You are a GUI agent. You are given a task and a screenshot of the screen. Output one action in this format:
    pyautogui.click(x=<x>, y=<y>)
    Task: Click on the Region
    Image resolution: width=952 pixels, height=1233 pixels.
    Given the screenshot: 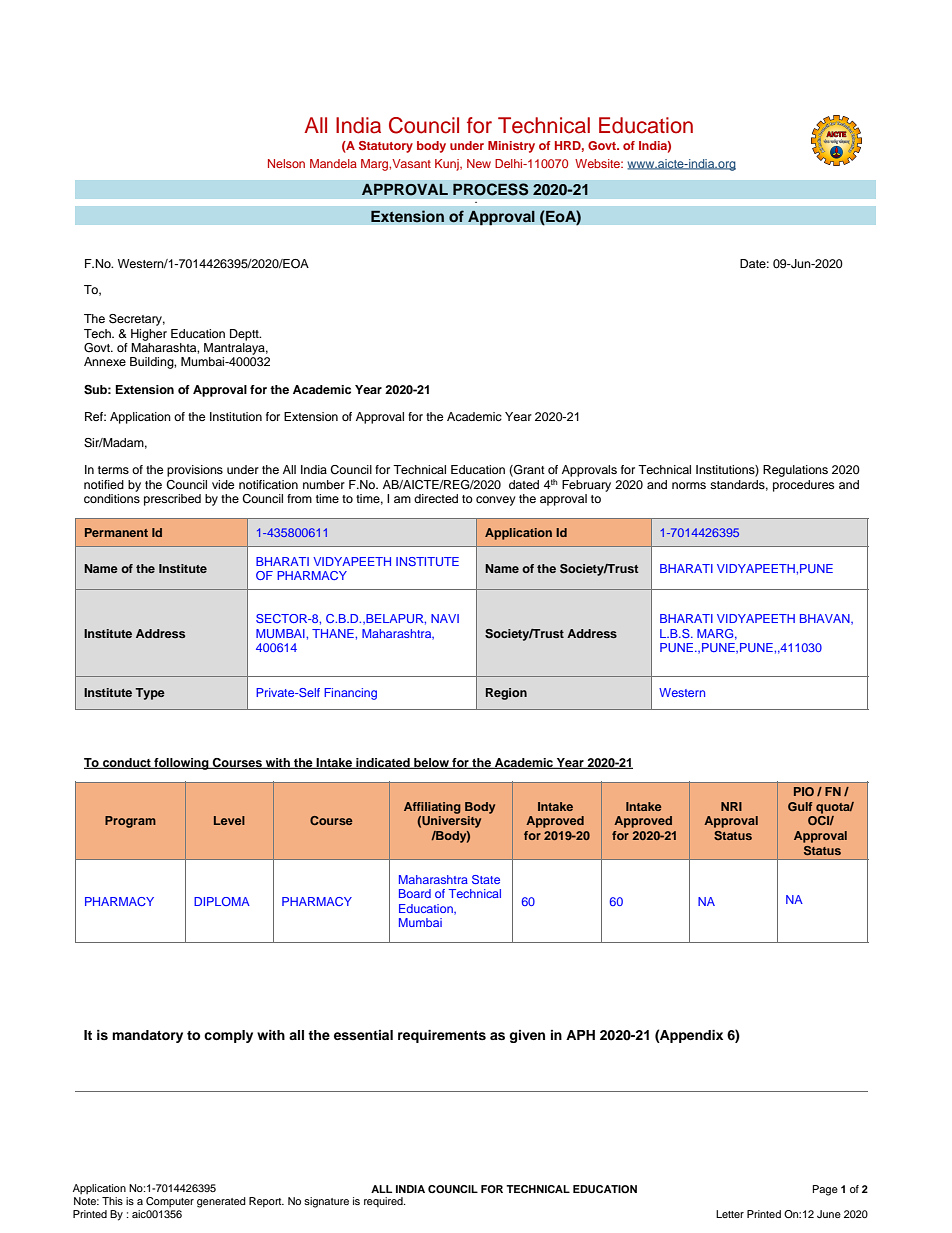 What is the action you would take?
    pyautogui.click(x=506, y=694)
